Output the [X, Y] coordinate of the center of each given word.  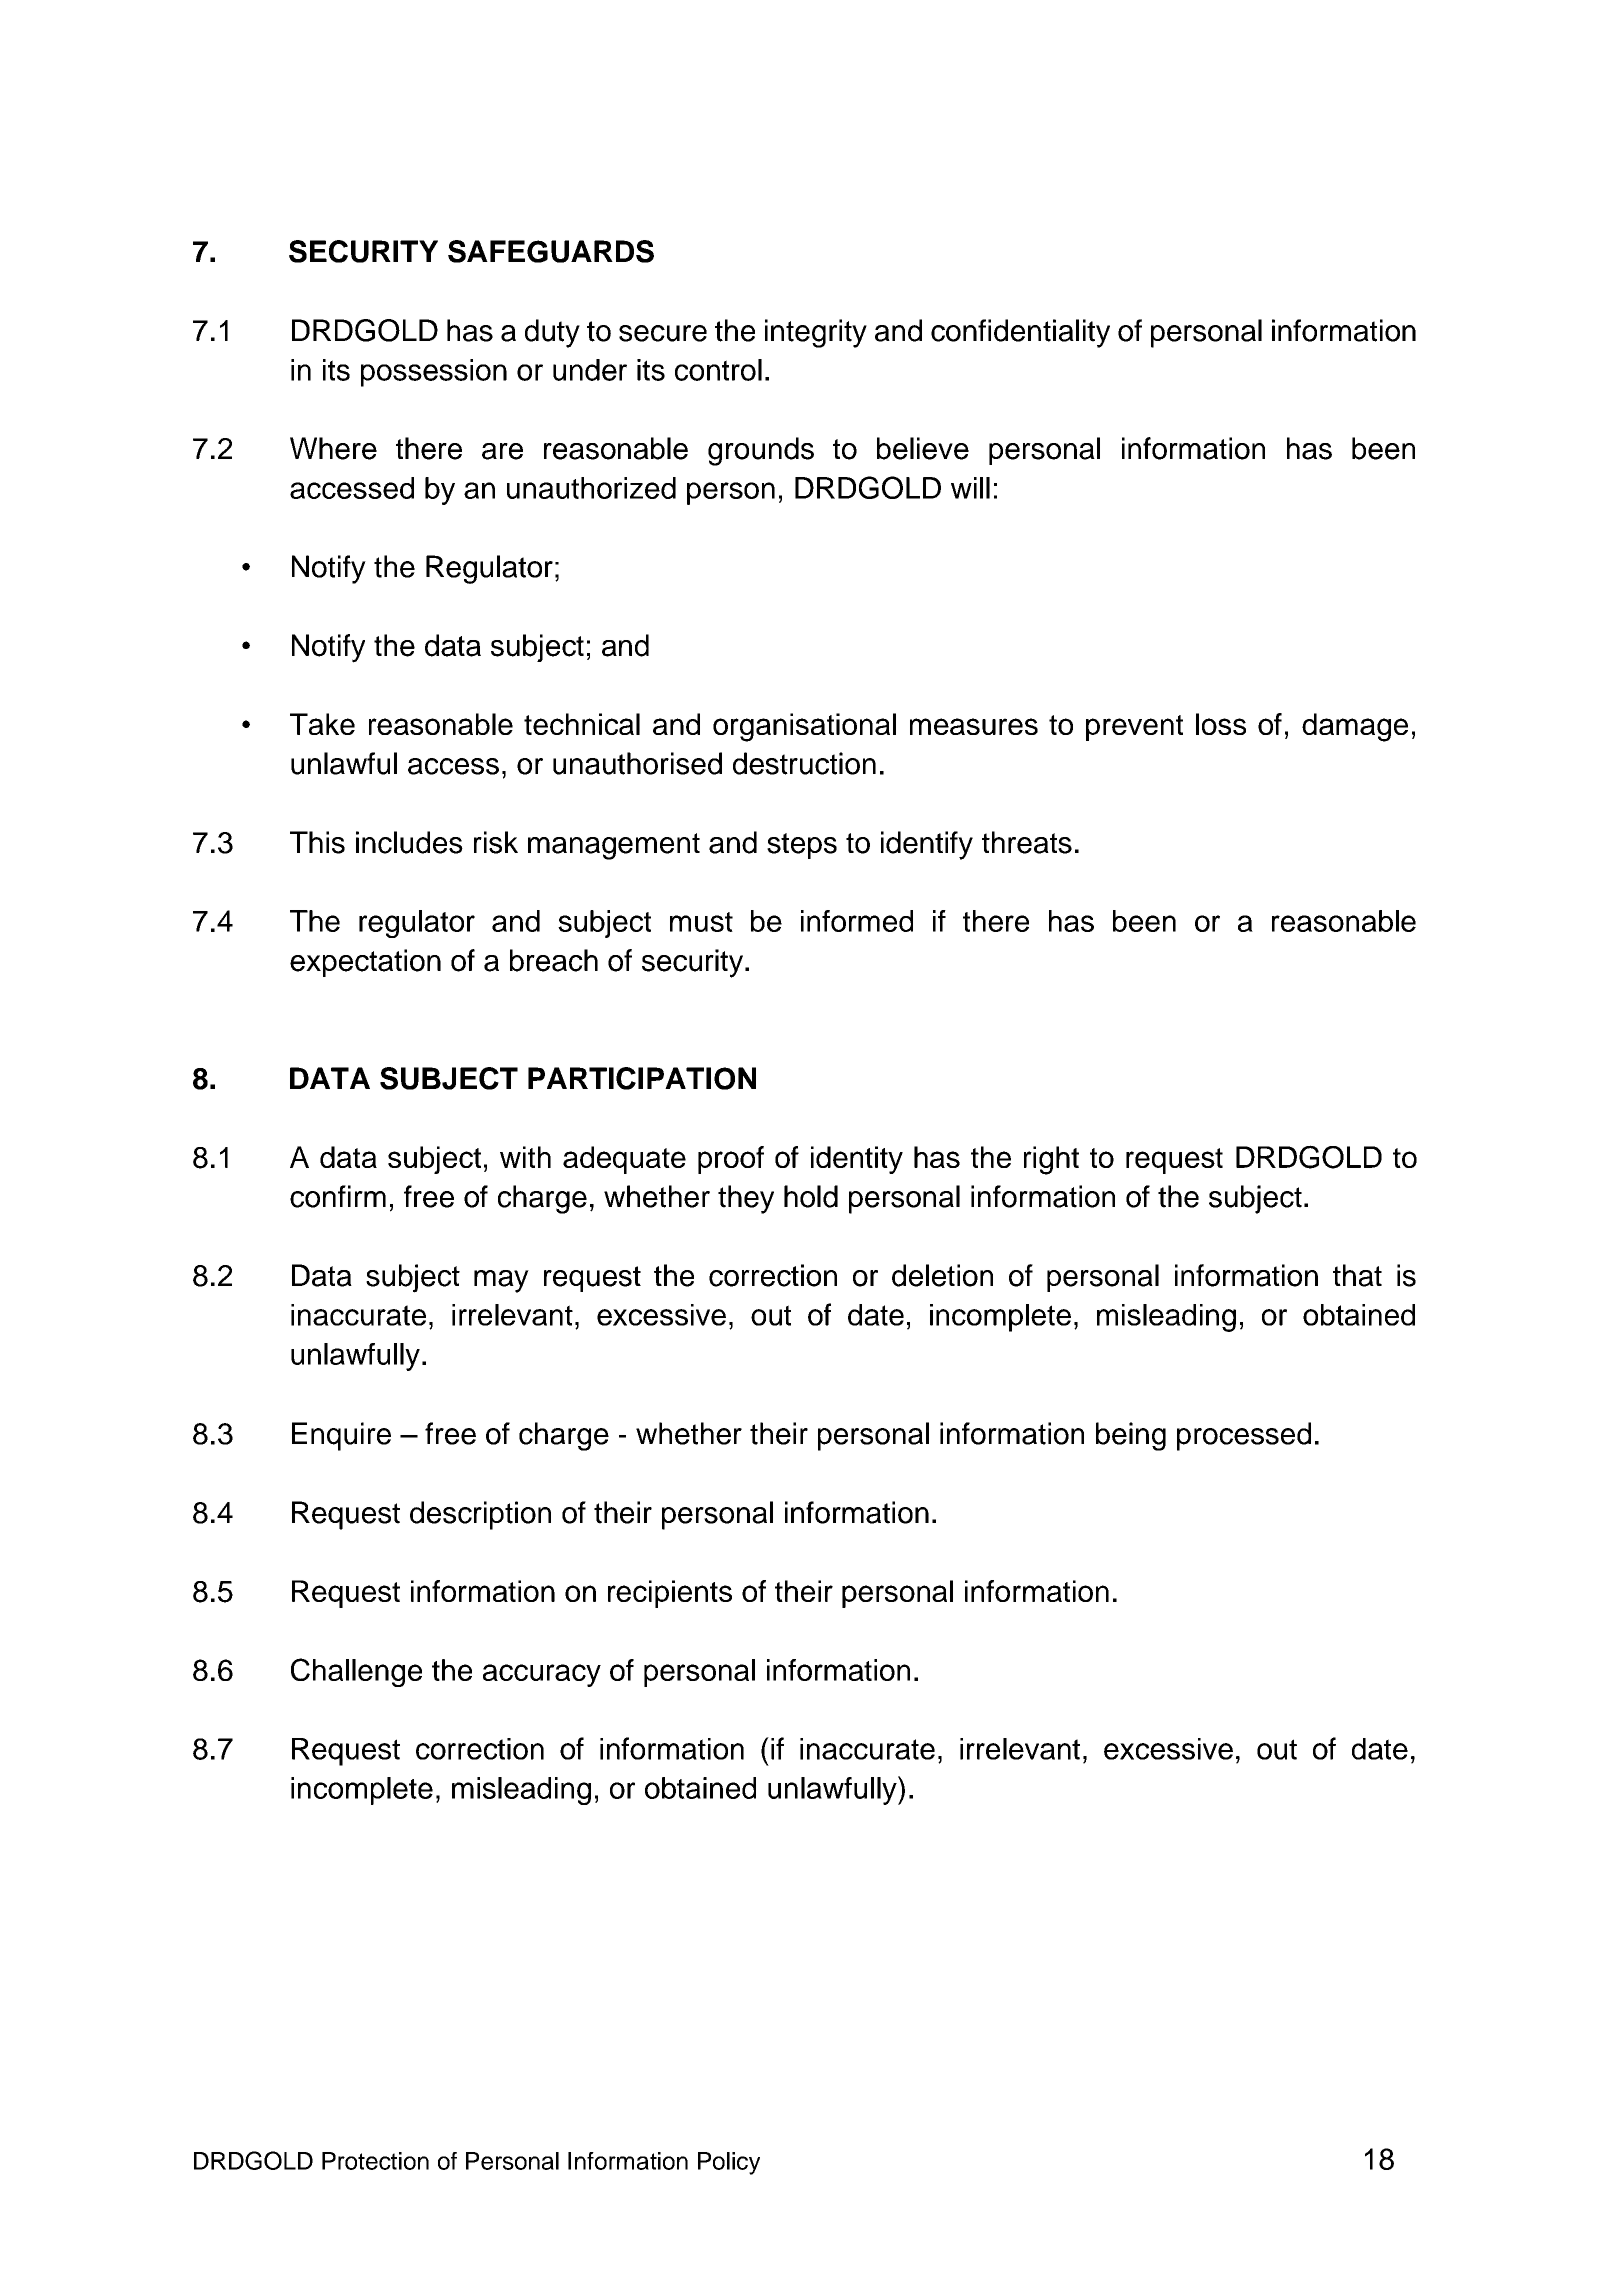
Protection [375, 2161]
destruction [804, 763]
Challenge [356, 1672]
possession [434, 373]
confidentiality [1020, 333]
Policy [729, 2163]
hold [811, 1196]
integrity [816, 333]
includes [409, 842]
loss [1221, 724]
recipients [670, 1594]
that [1357, 1275]
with [525, 1157]
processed [1244, 1436]
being [1131, 1436]
